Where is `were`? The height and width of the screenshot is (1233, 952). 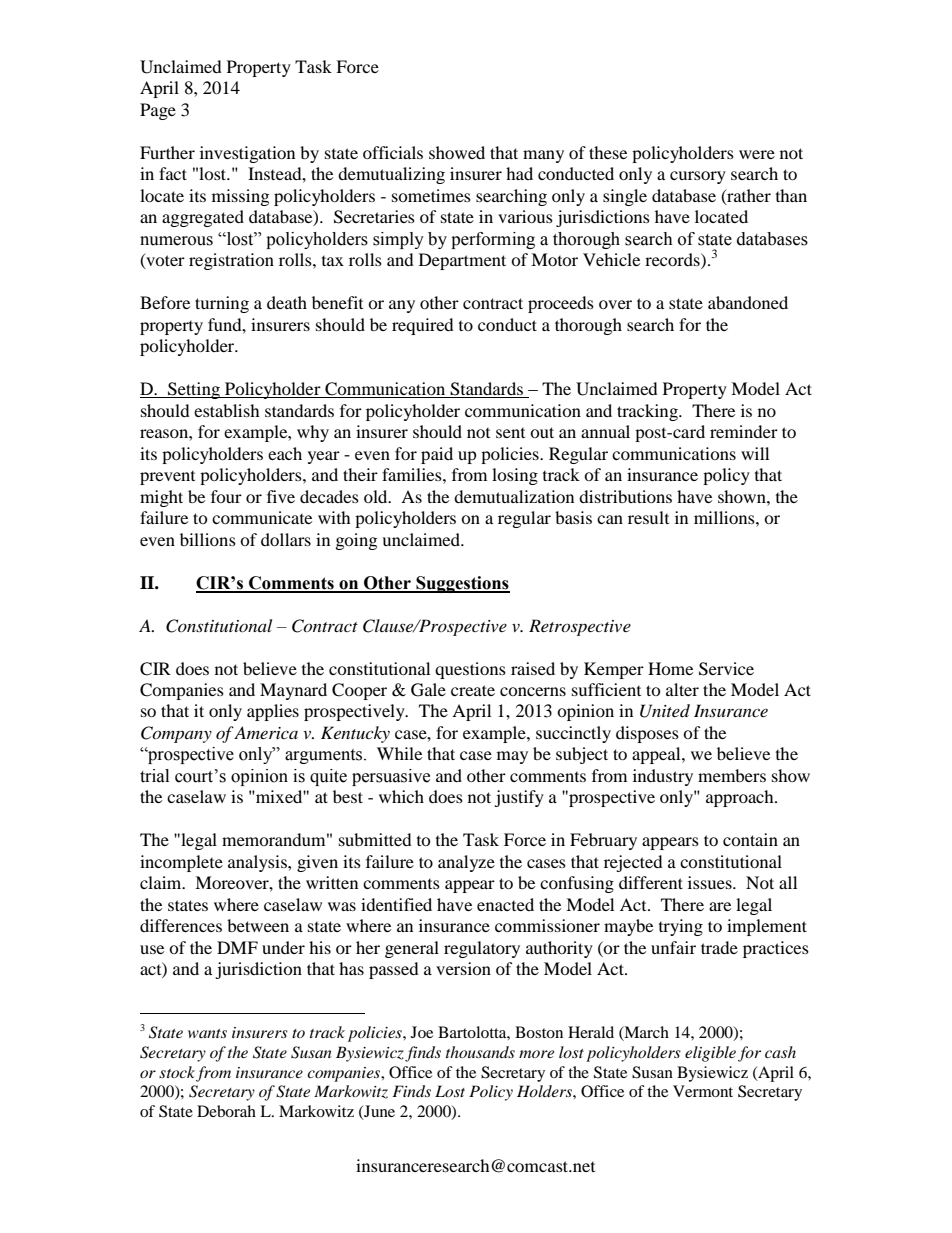 were is located at coordinates (757, 154).
